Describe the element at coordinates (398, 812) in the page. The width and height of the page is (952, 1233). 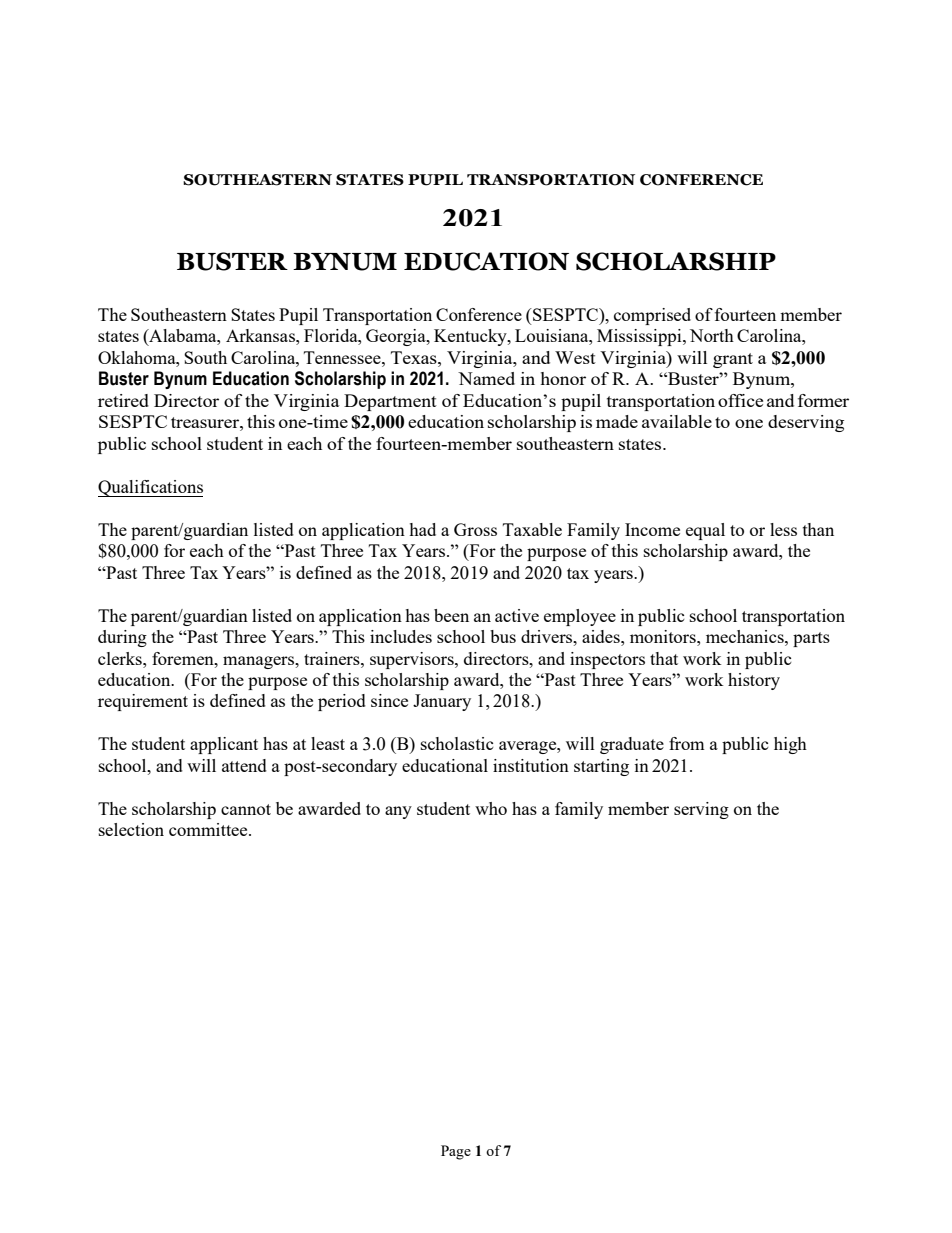
I see `any` at that location.
